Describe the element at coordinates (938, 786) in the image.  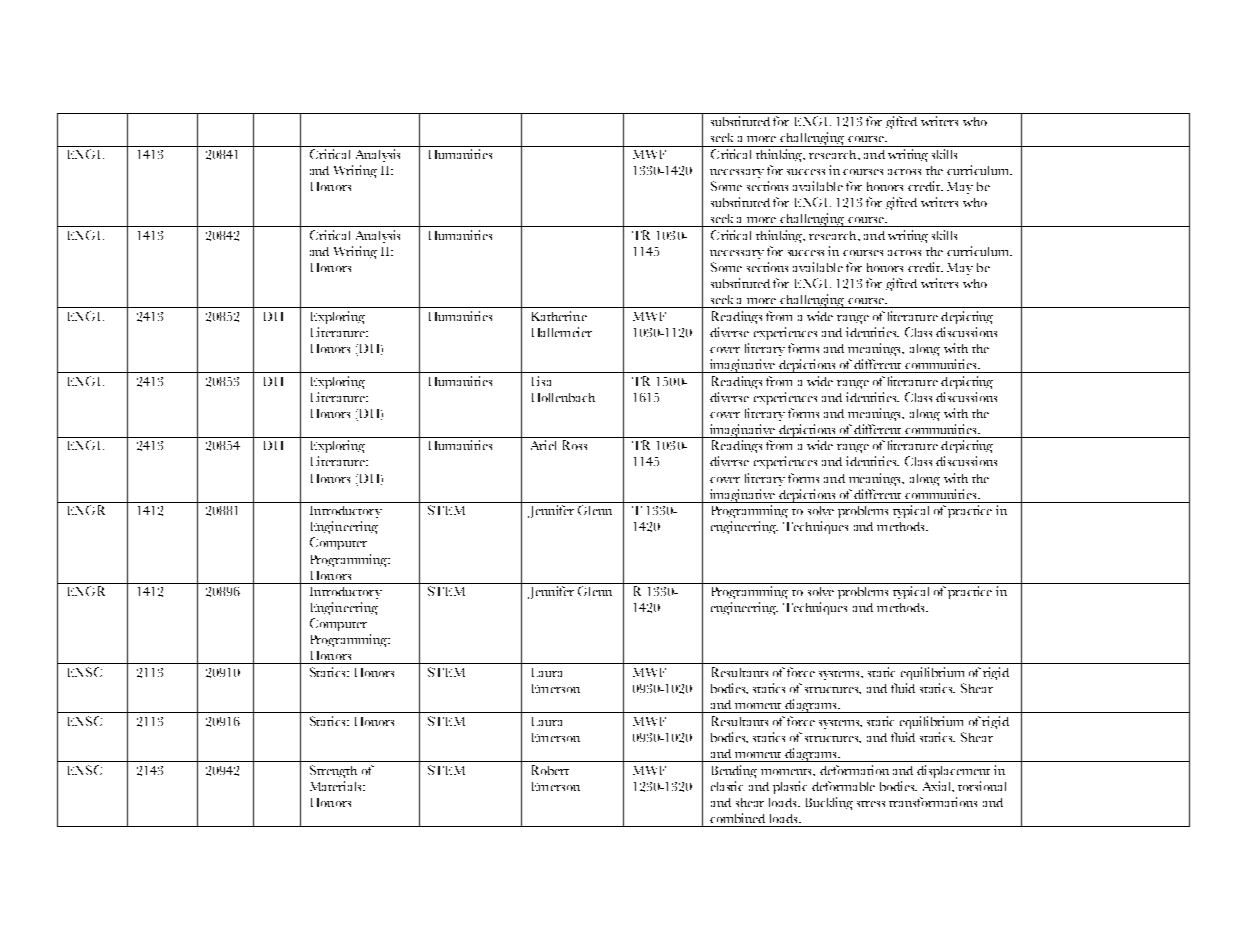
I see `Axial` at that location.
